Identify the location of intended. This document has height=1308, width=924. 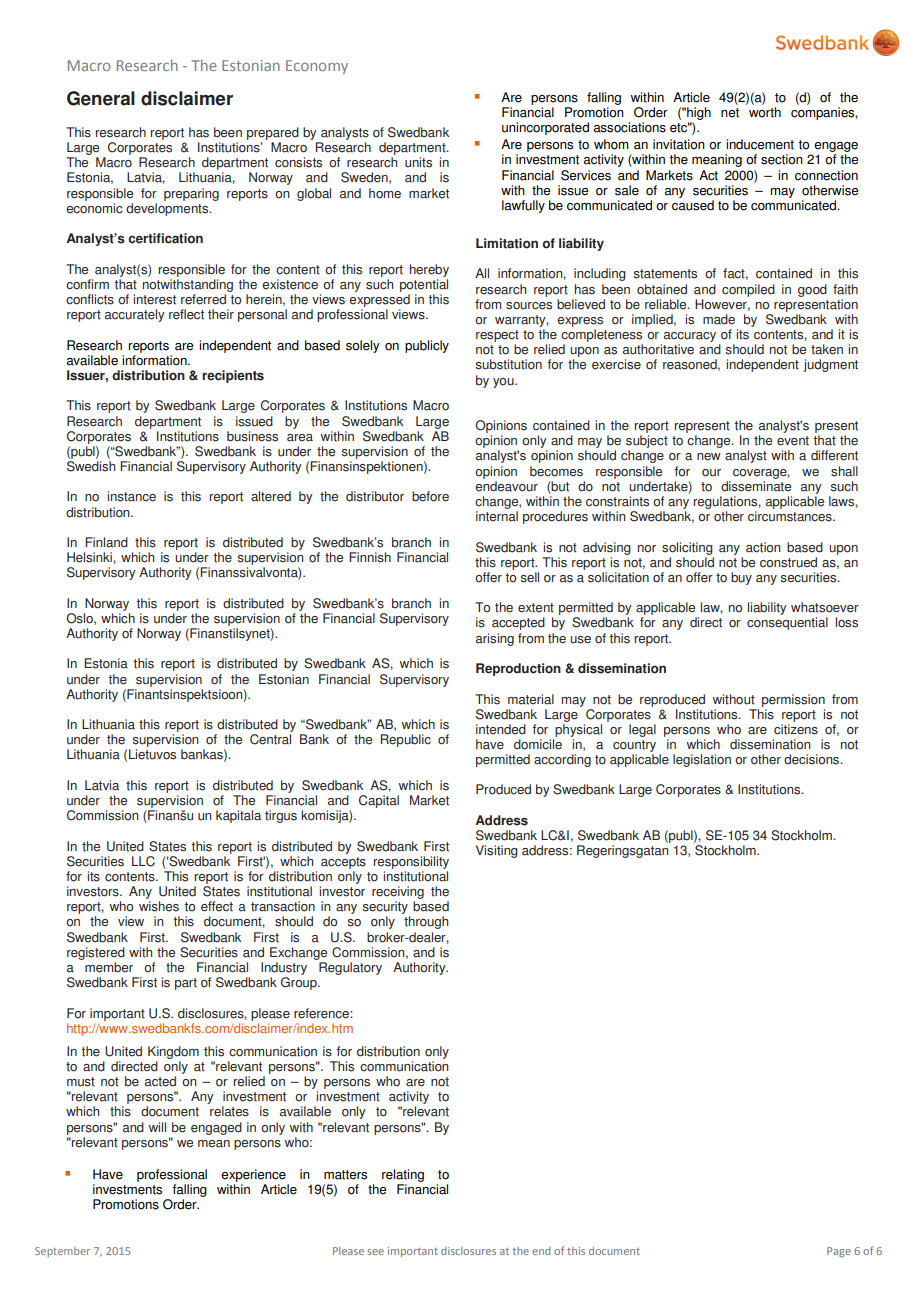
(501, 729).
